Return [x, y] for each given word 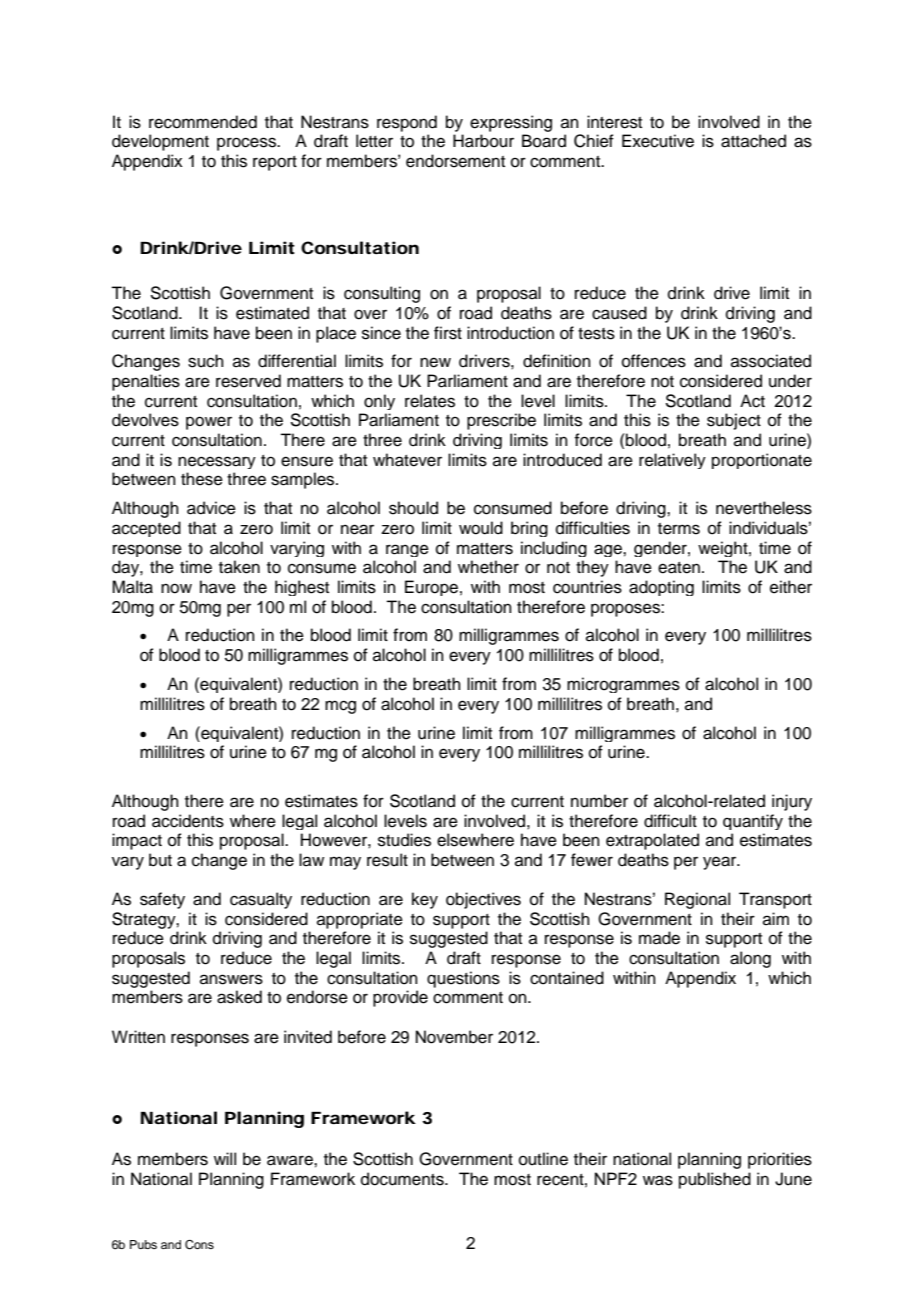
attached [753, 141]
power [209, 423]
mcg [340, 707]
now [176, 588]
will [225, 1158]
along [750, 959]
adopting [661, 588]
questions [463, 979]
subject [734, 421]
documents [403, 1179]
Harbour [483, 141]
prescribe [501, 421]
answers [231, 979]
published [715, 1180]
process [247, 144]
